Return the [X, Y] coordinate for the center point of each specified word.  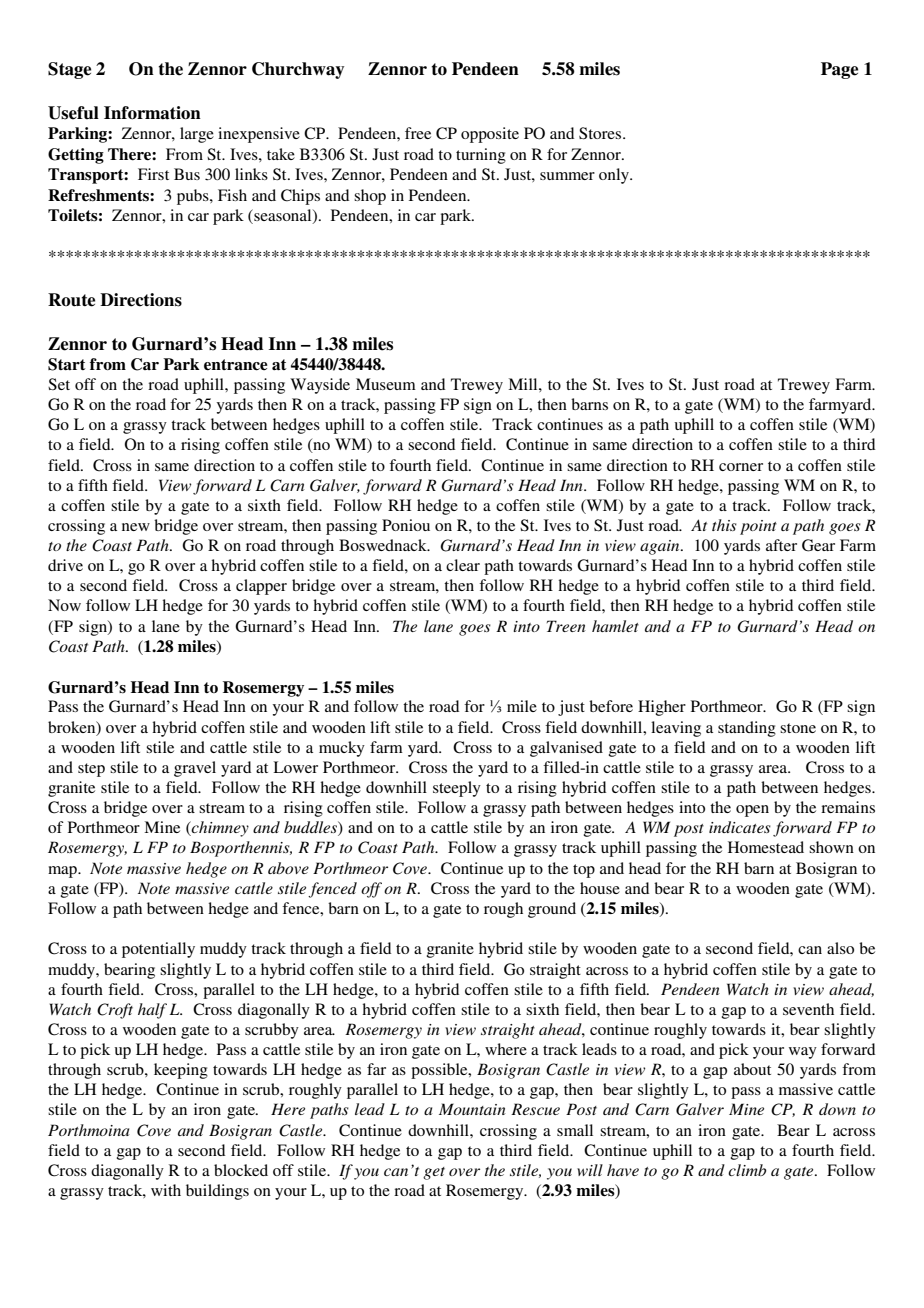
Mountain [472, 1109]
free [418, 133]
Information [152, 113]
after [781, 545]
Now [64, 605]
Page [839, 70]
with [166, 1190]
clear [463, 565]
